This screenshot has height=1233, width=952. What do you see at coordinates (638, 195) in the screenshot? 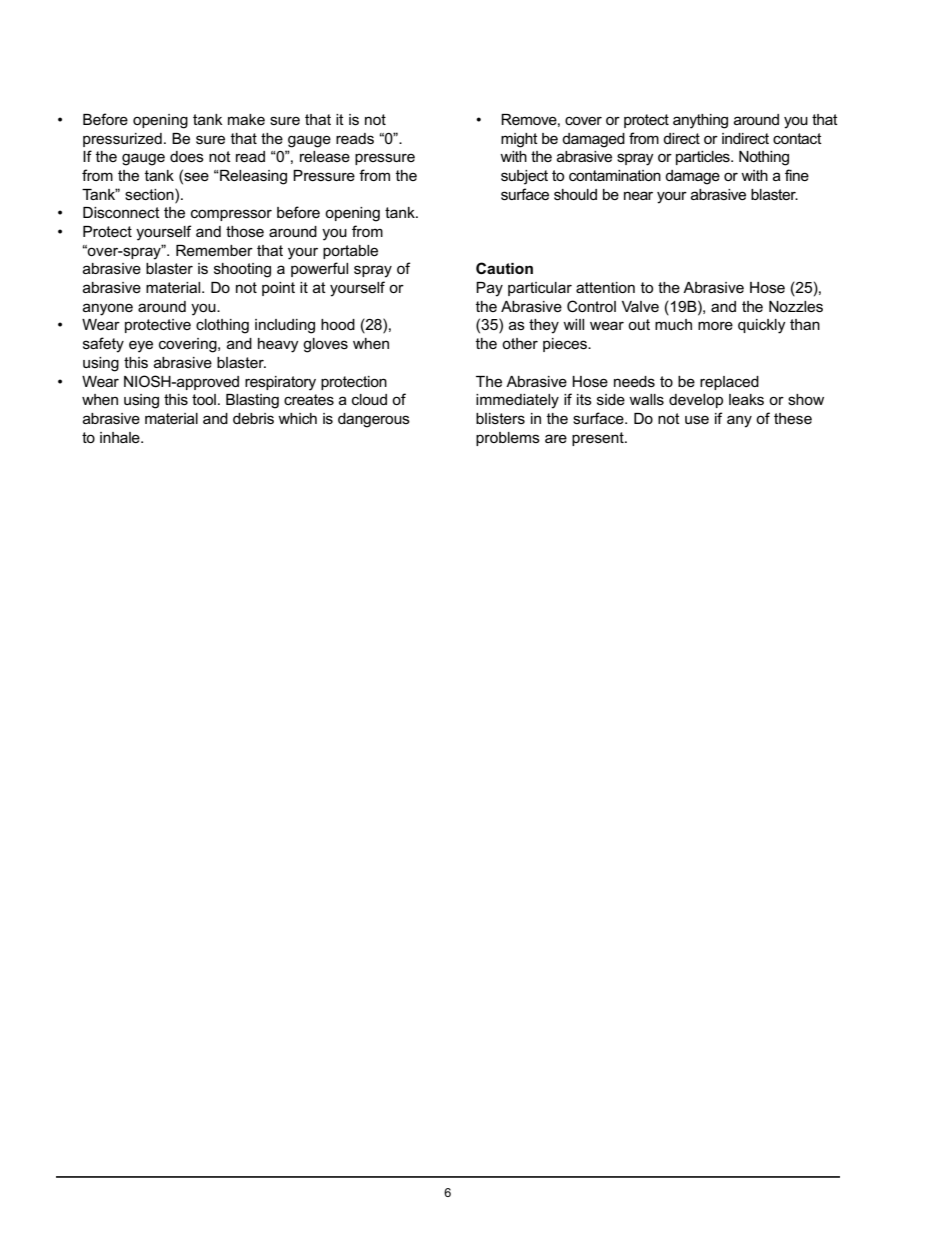
I see `near` at bounding box center [638, 195].
